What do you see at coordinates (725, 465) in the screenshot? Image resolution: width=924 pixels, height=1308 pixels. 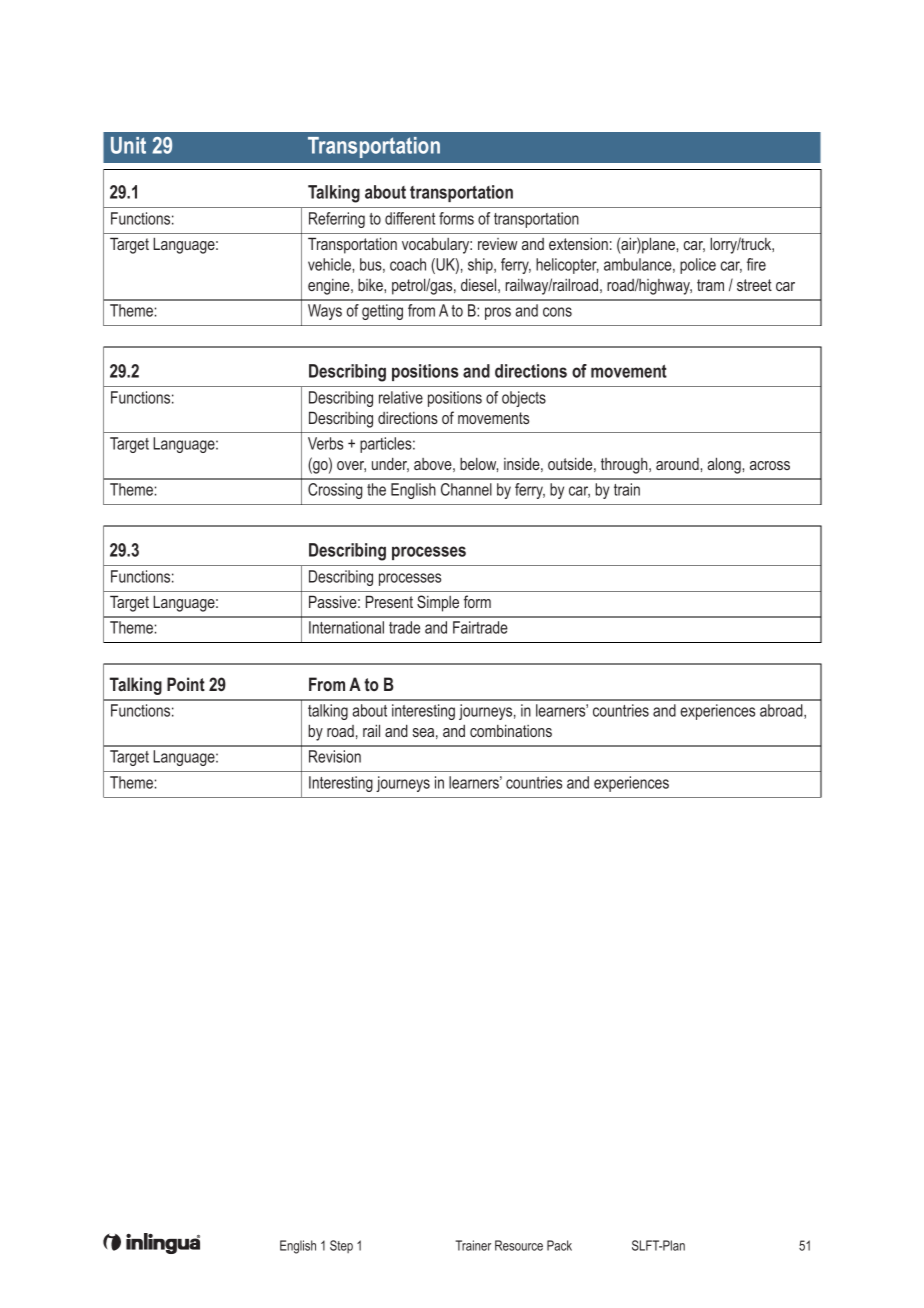 I see `along` at bounding box center [725, 465].
